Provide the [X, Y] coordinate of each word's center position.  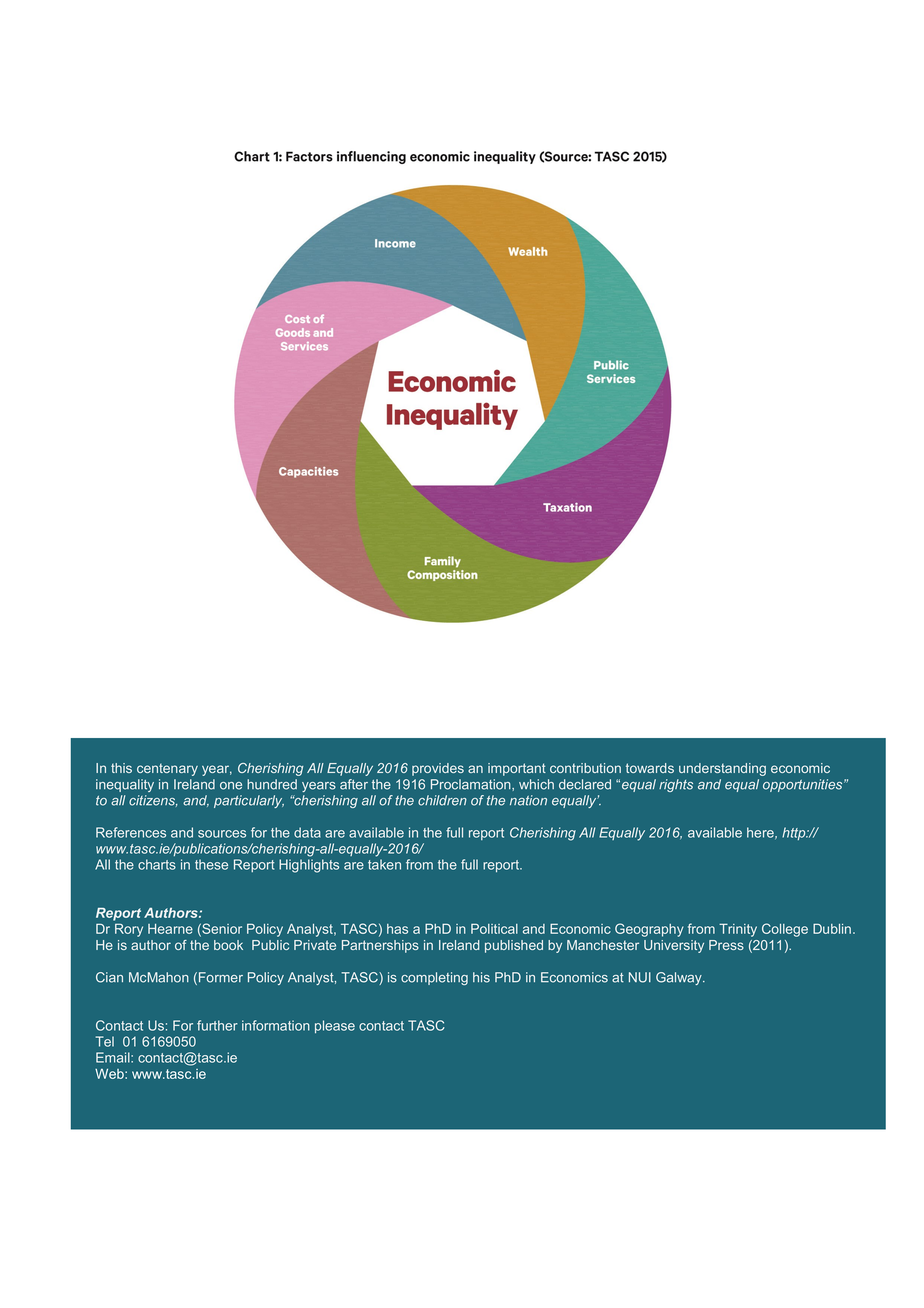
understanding [722, 769]
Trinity [738, 930]
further [217, 1025]
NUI [640, 977]
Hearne [170, 929]
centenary [167, 769]
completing [434, 978]
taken [384, 864]
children [442, 800]
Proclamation [472, 785]
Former [221, 977]
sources [222, 834]
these [211, 864]
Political [494, 929]
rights [676, 785]
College [785, 930]
